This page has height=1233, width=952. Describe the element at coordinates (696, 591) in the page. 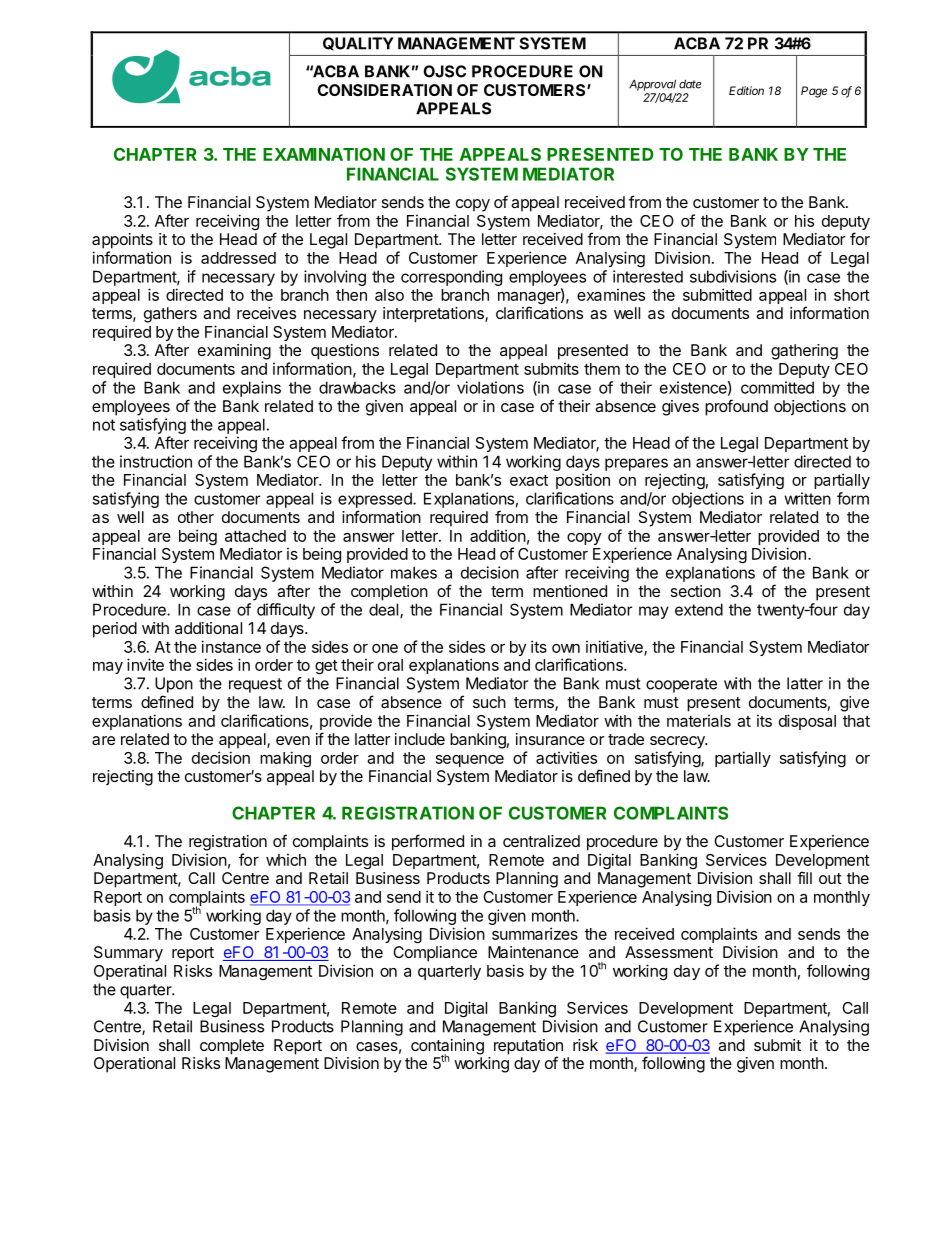

I see `section` at that location.
